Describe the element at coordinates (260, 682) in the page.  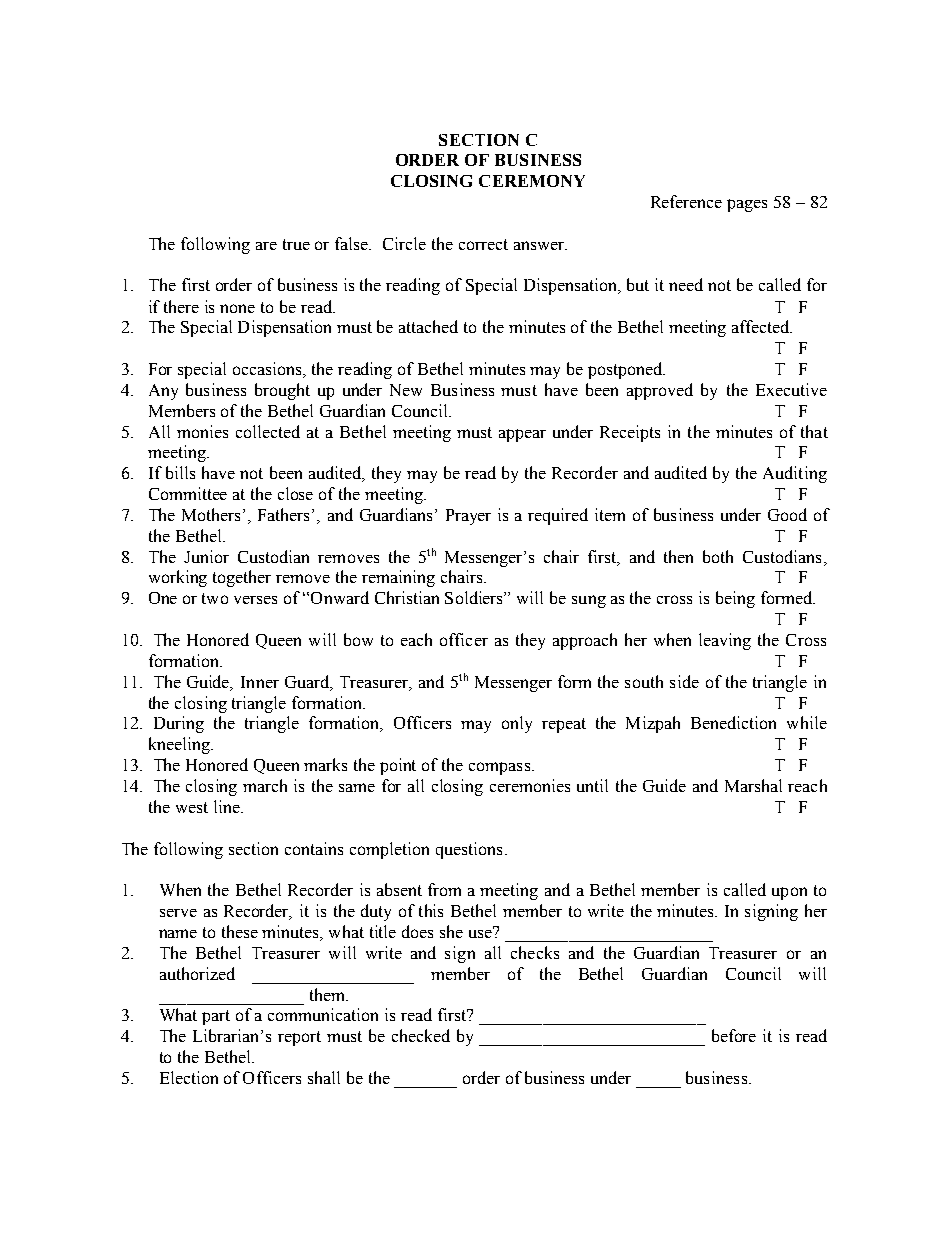
I see `Inner` at that location.
